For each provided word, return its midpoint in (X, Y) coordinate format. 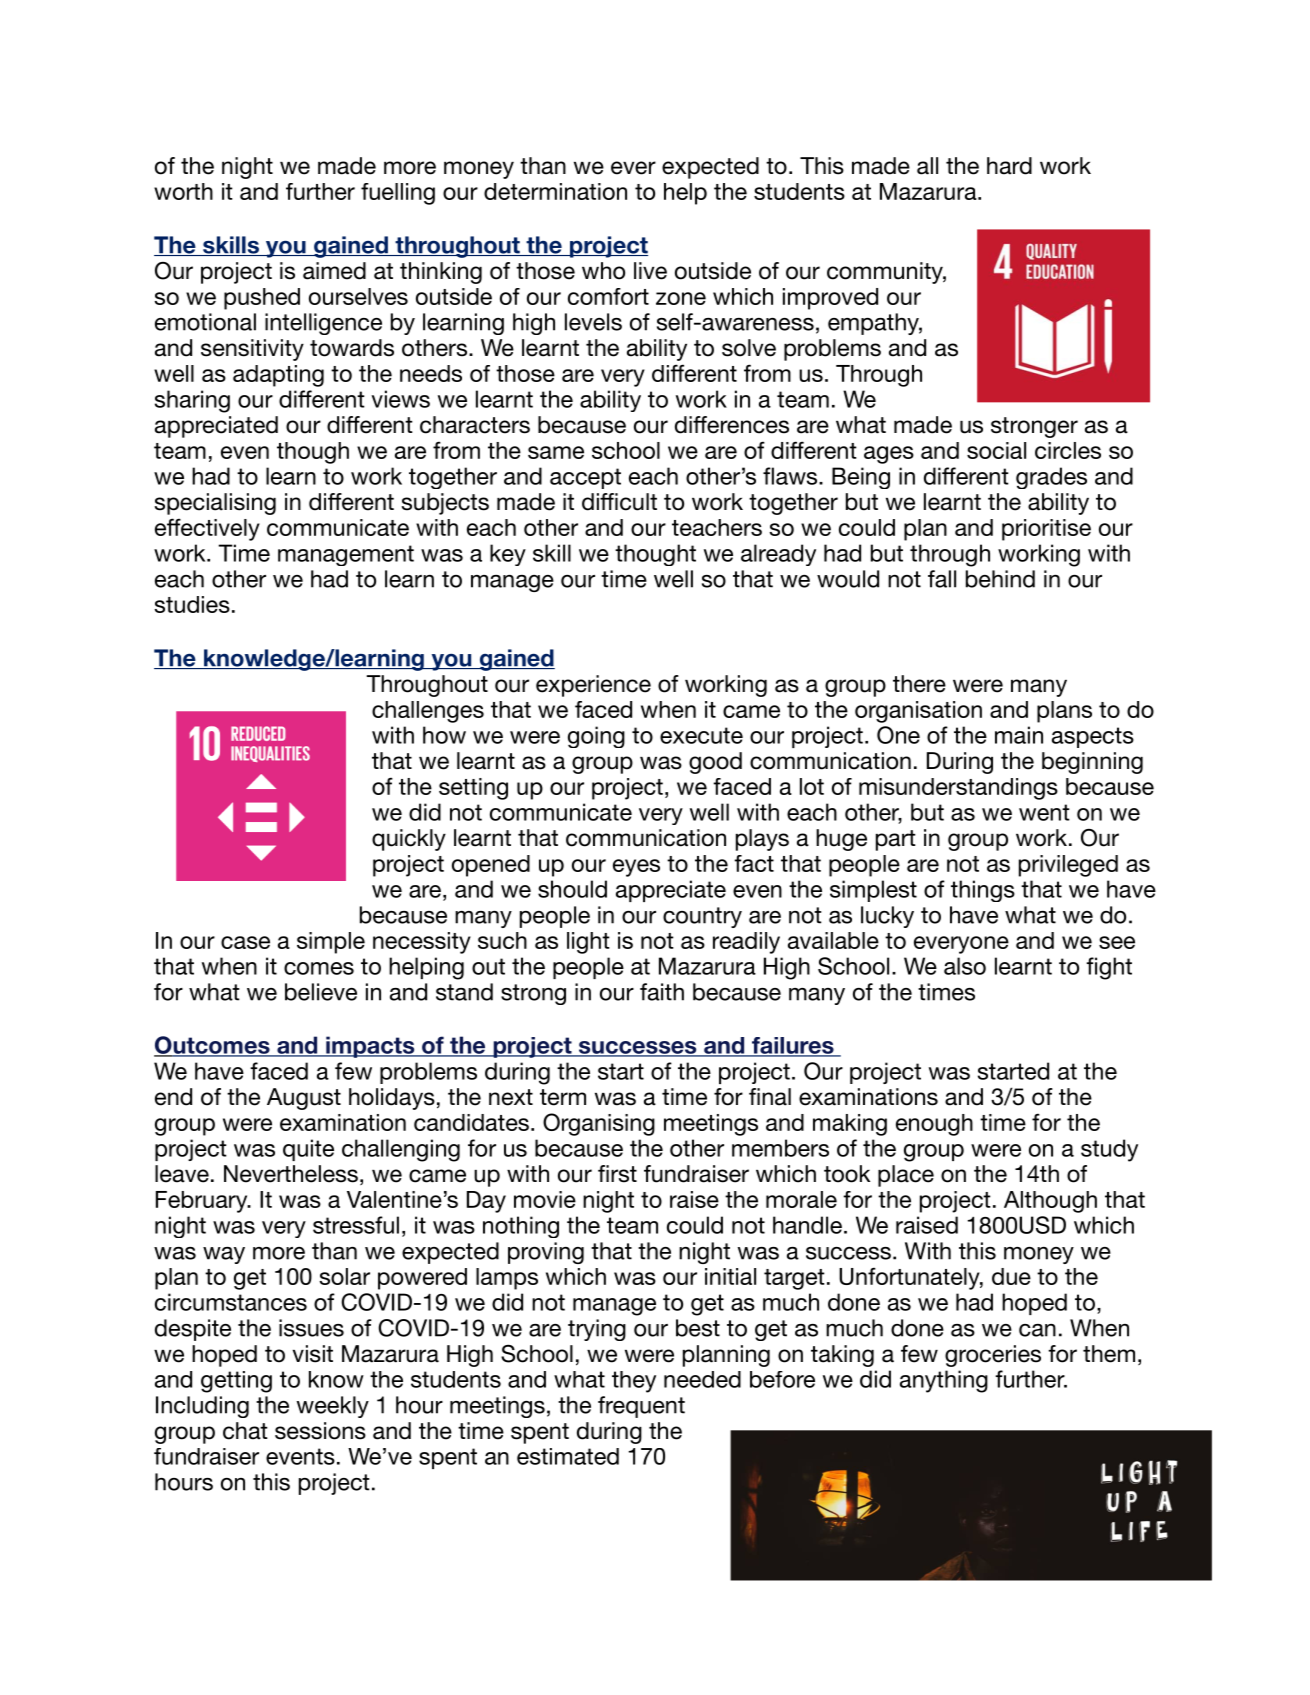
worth (183, 191)
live (650, 271)
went (1044, 812)
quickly (409, 840)
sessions (320, 1431)
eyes (636, 868)
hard (1009, 166)
